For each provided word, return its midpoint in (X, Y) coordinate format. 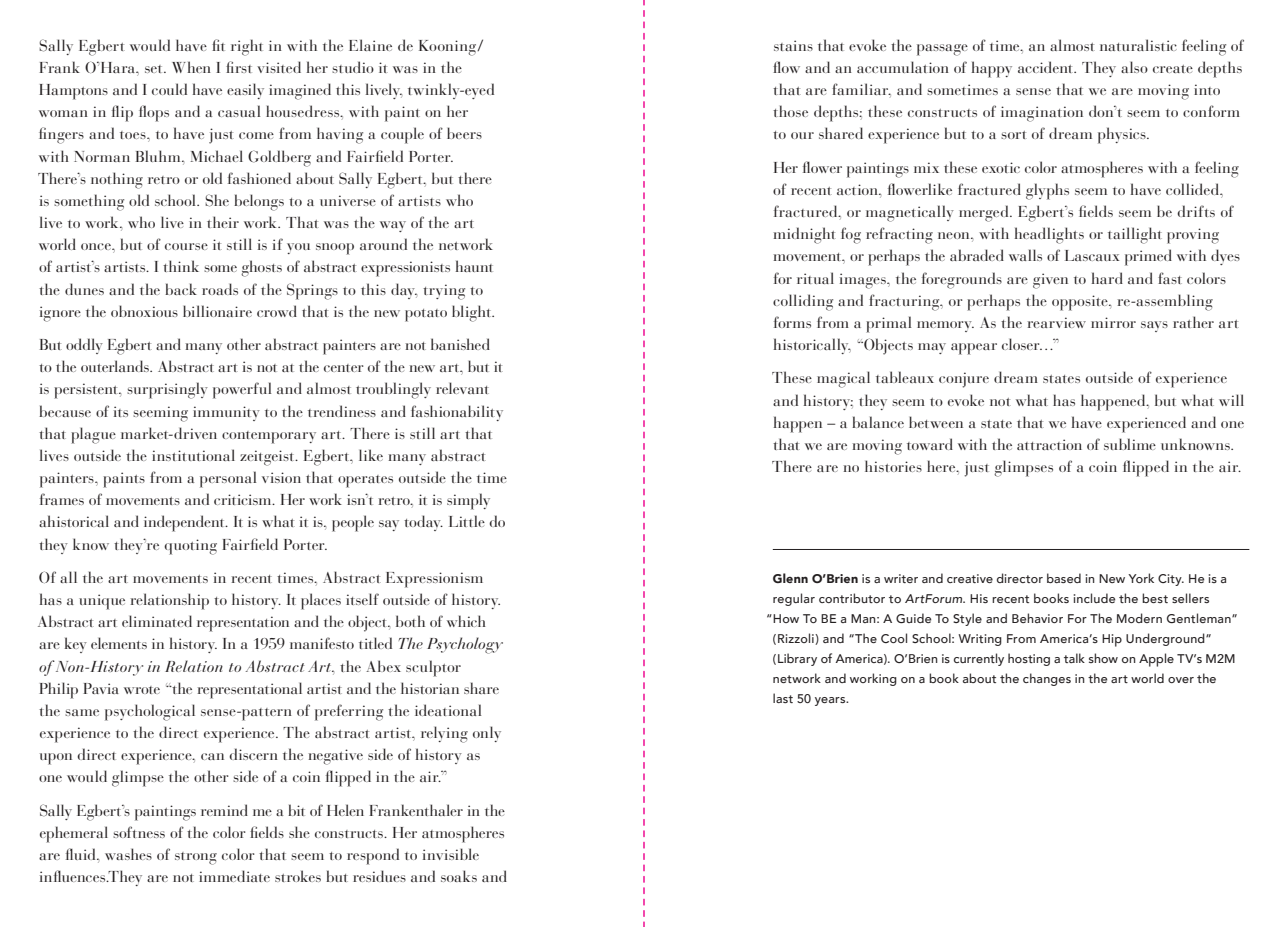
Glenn (790, 578)
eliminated (157, 621)
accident (1047, 67)
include (1094, 598)
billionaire (217, 311)
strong (196, 858)
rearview (1056, 322)
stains (793, 45)
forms (792, 322)
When (191, 67)
